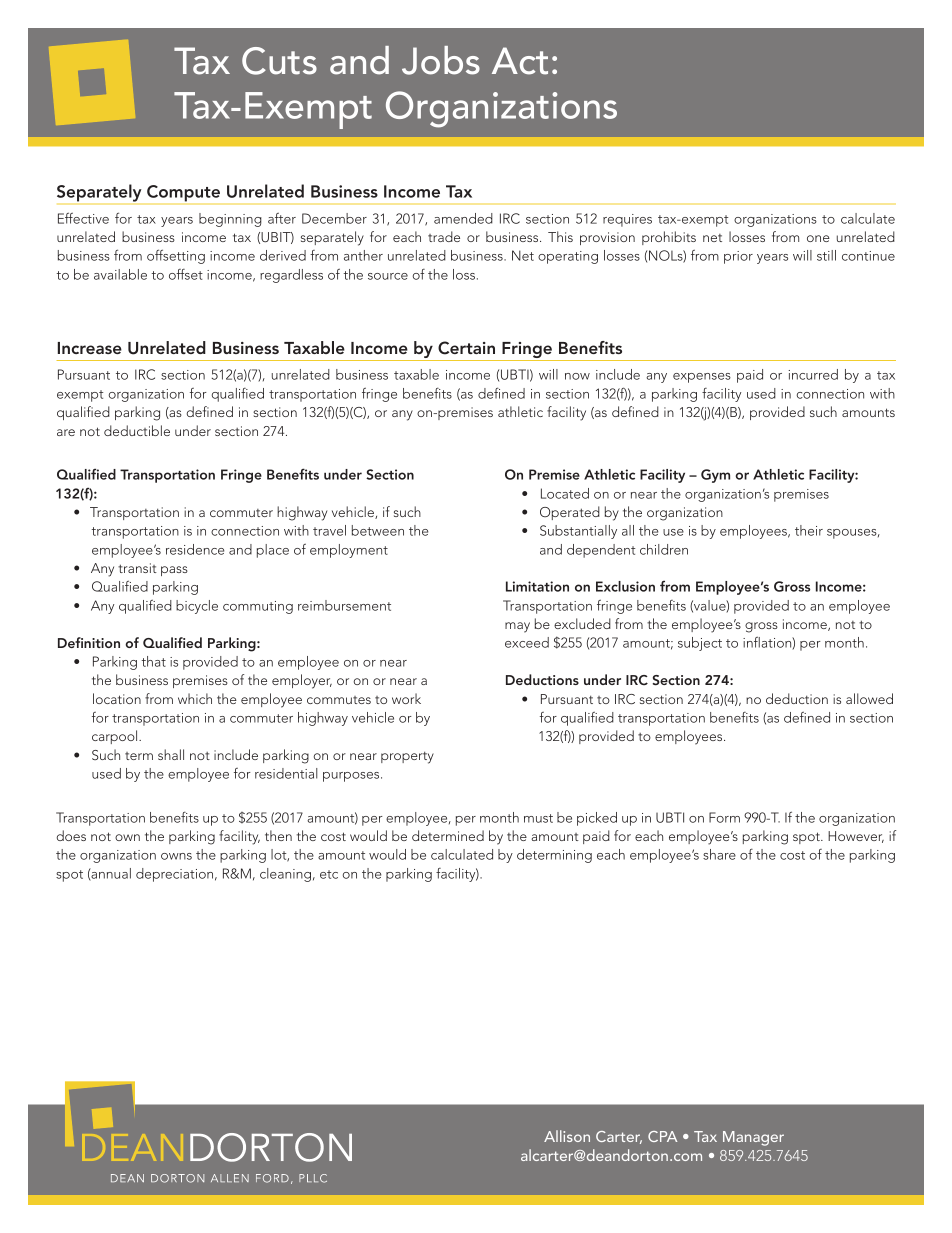 Image resolution: width=952 pixels, height=1233 pixels. What do you see at coordinates (279, 61) in the screenshot?
I see `Cuts` at bounding box center [279, 61].
